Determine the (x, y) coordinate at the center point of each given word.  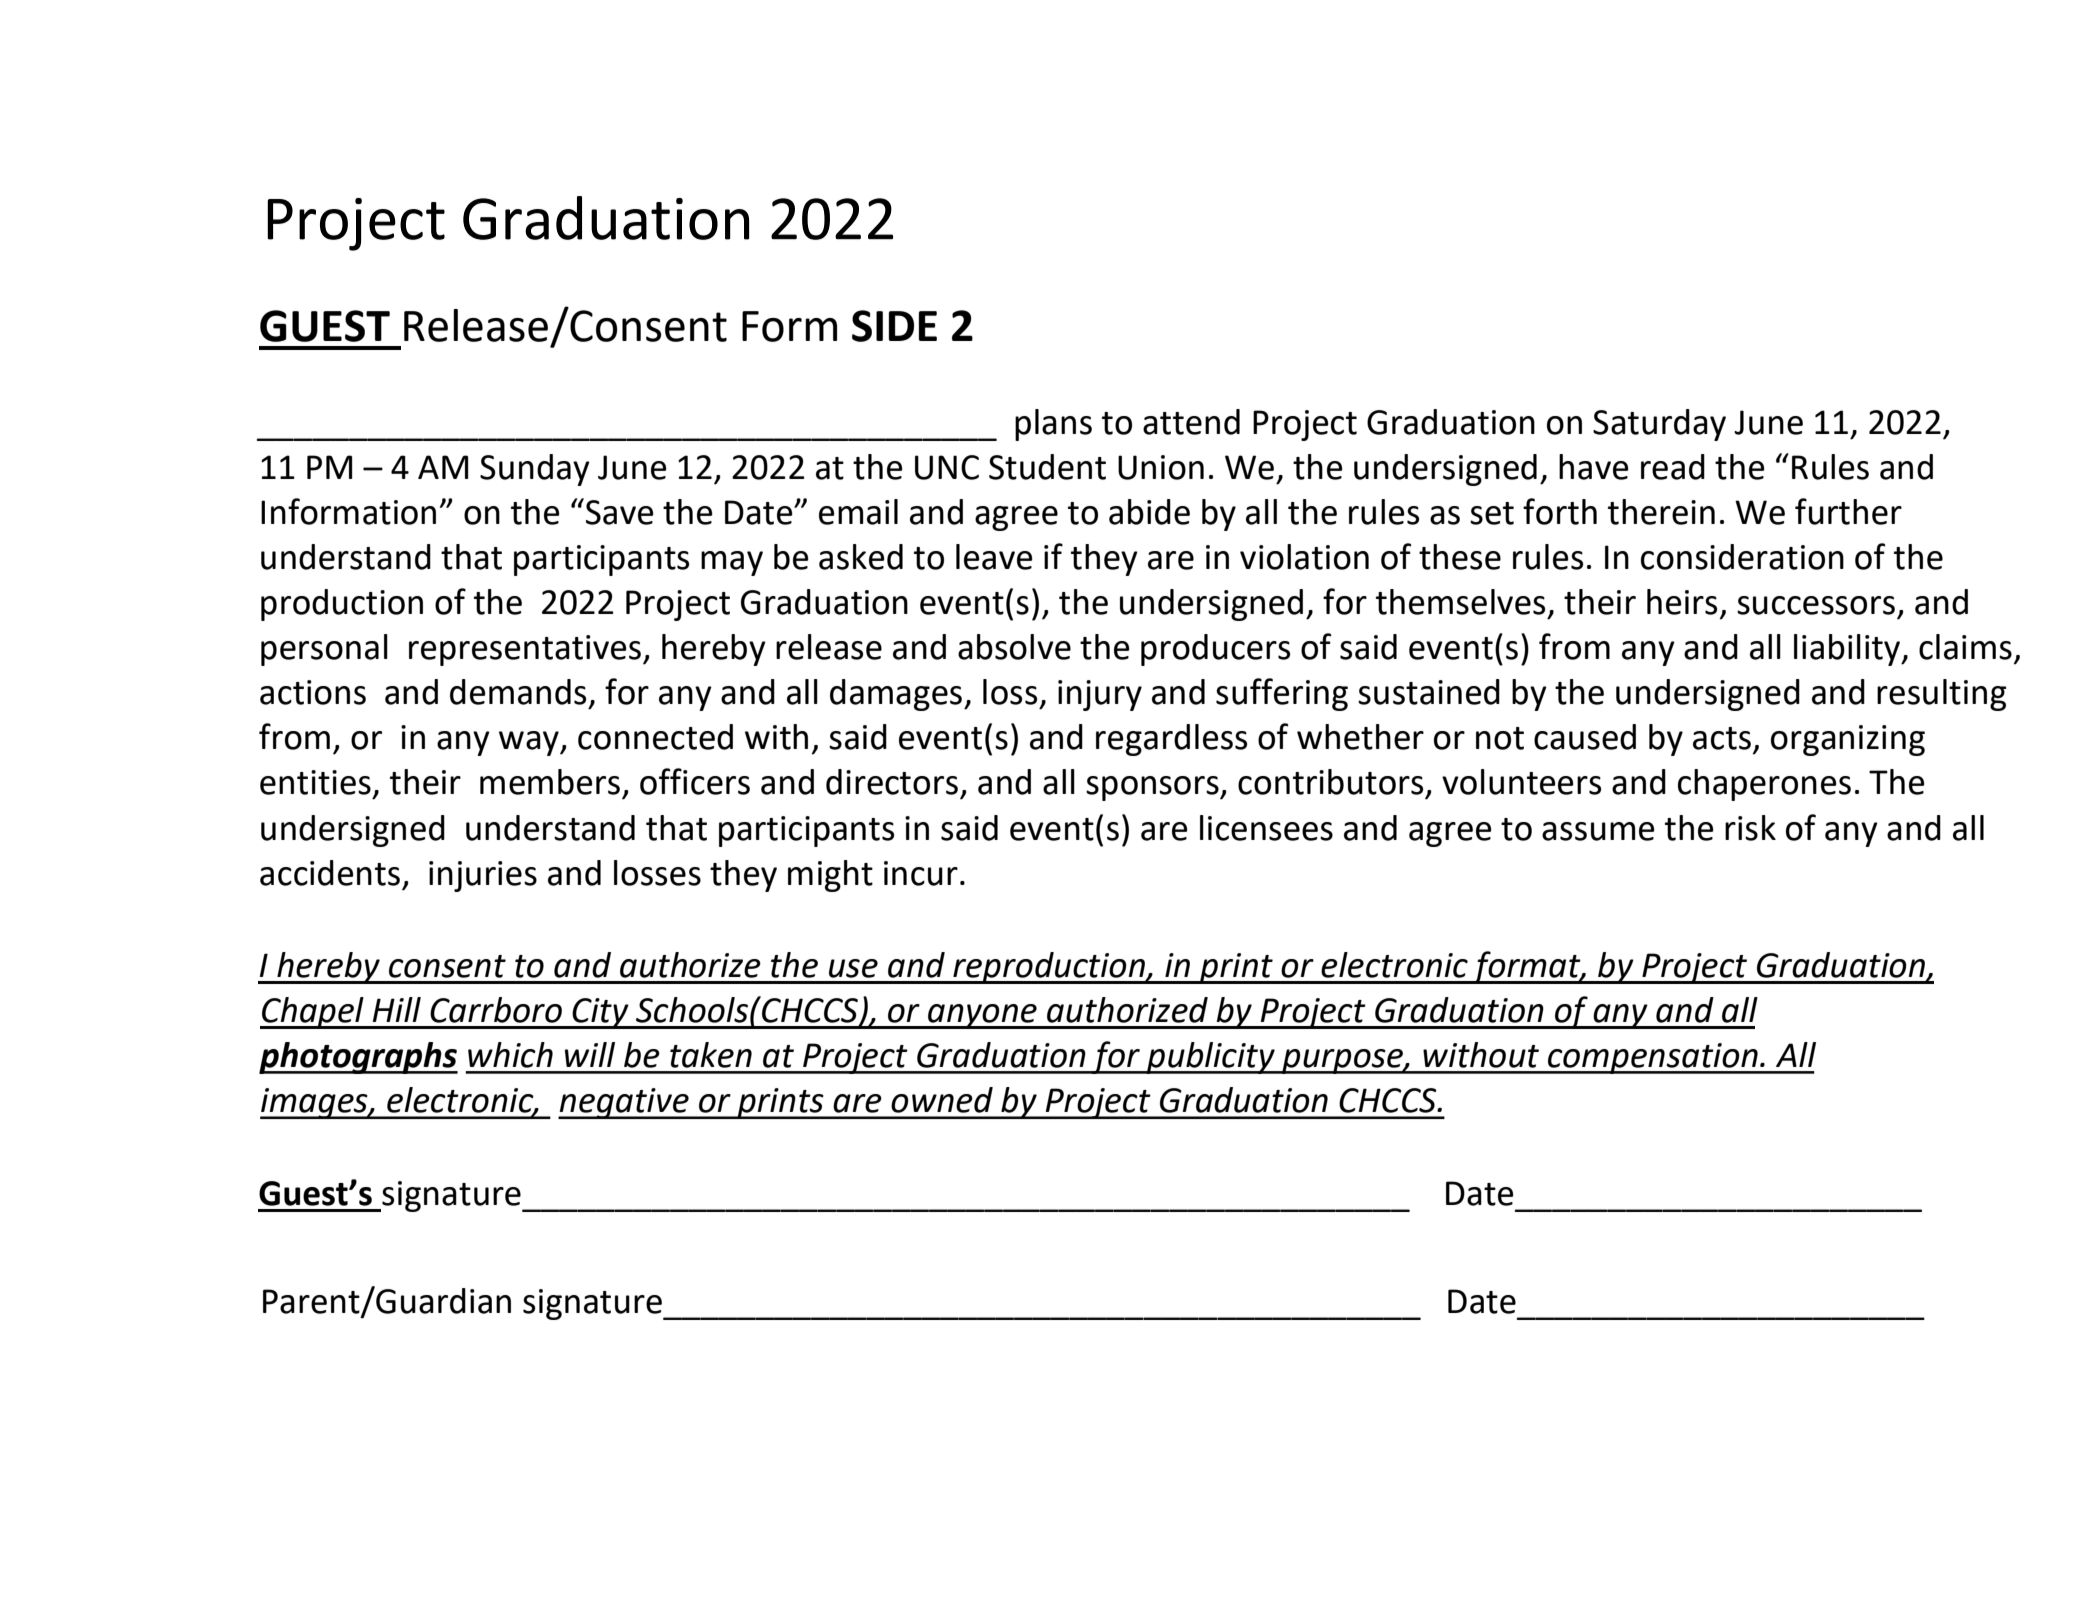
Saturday (1659, 425)
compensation (1653, 1058)
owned (942, 1100)
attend (1191, 422)
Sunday (535, 470)
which (510, 1055)
